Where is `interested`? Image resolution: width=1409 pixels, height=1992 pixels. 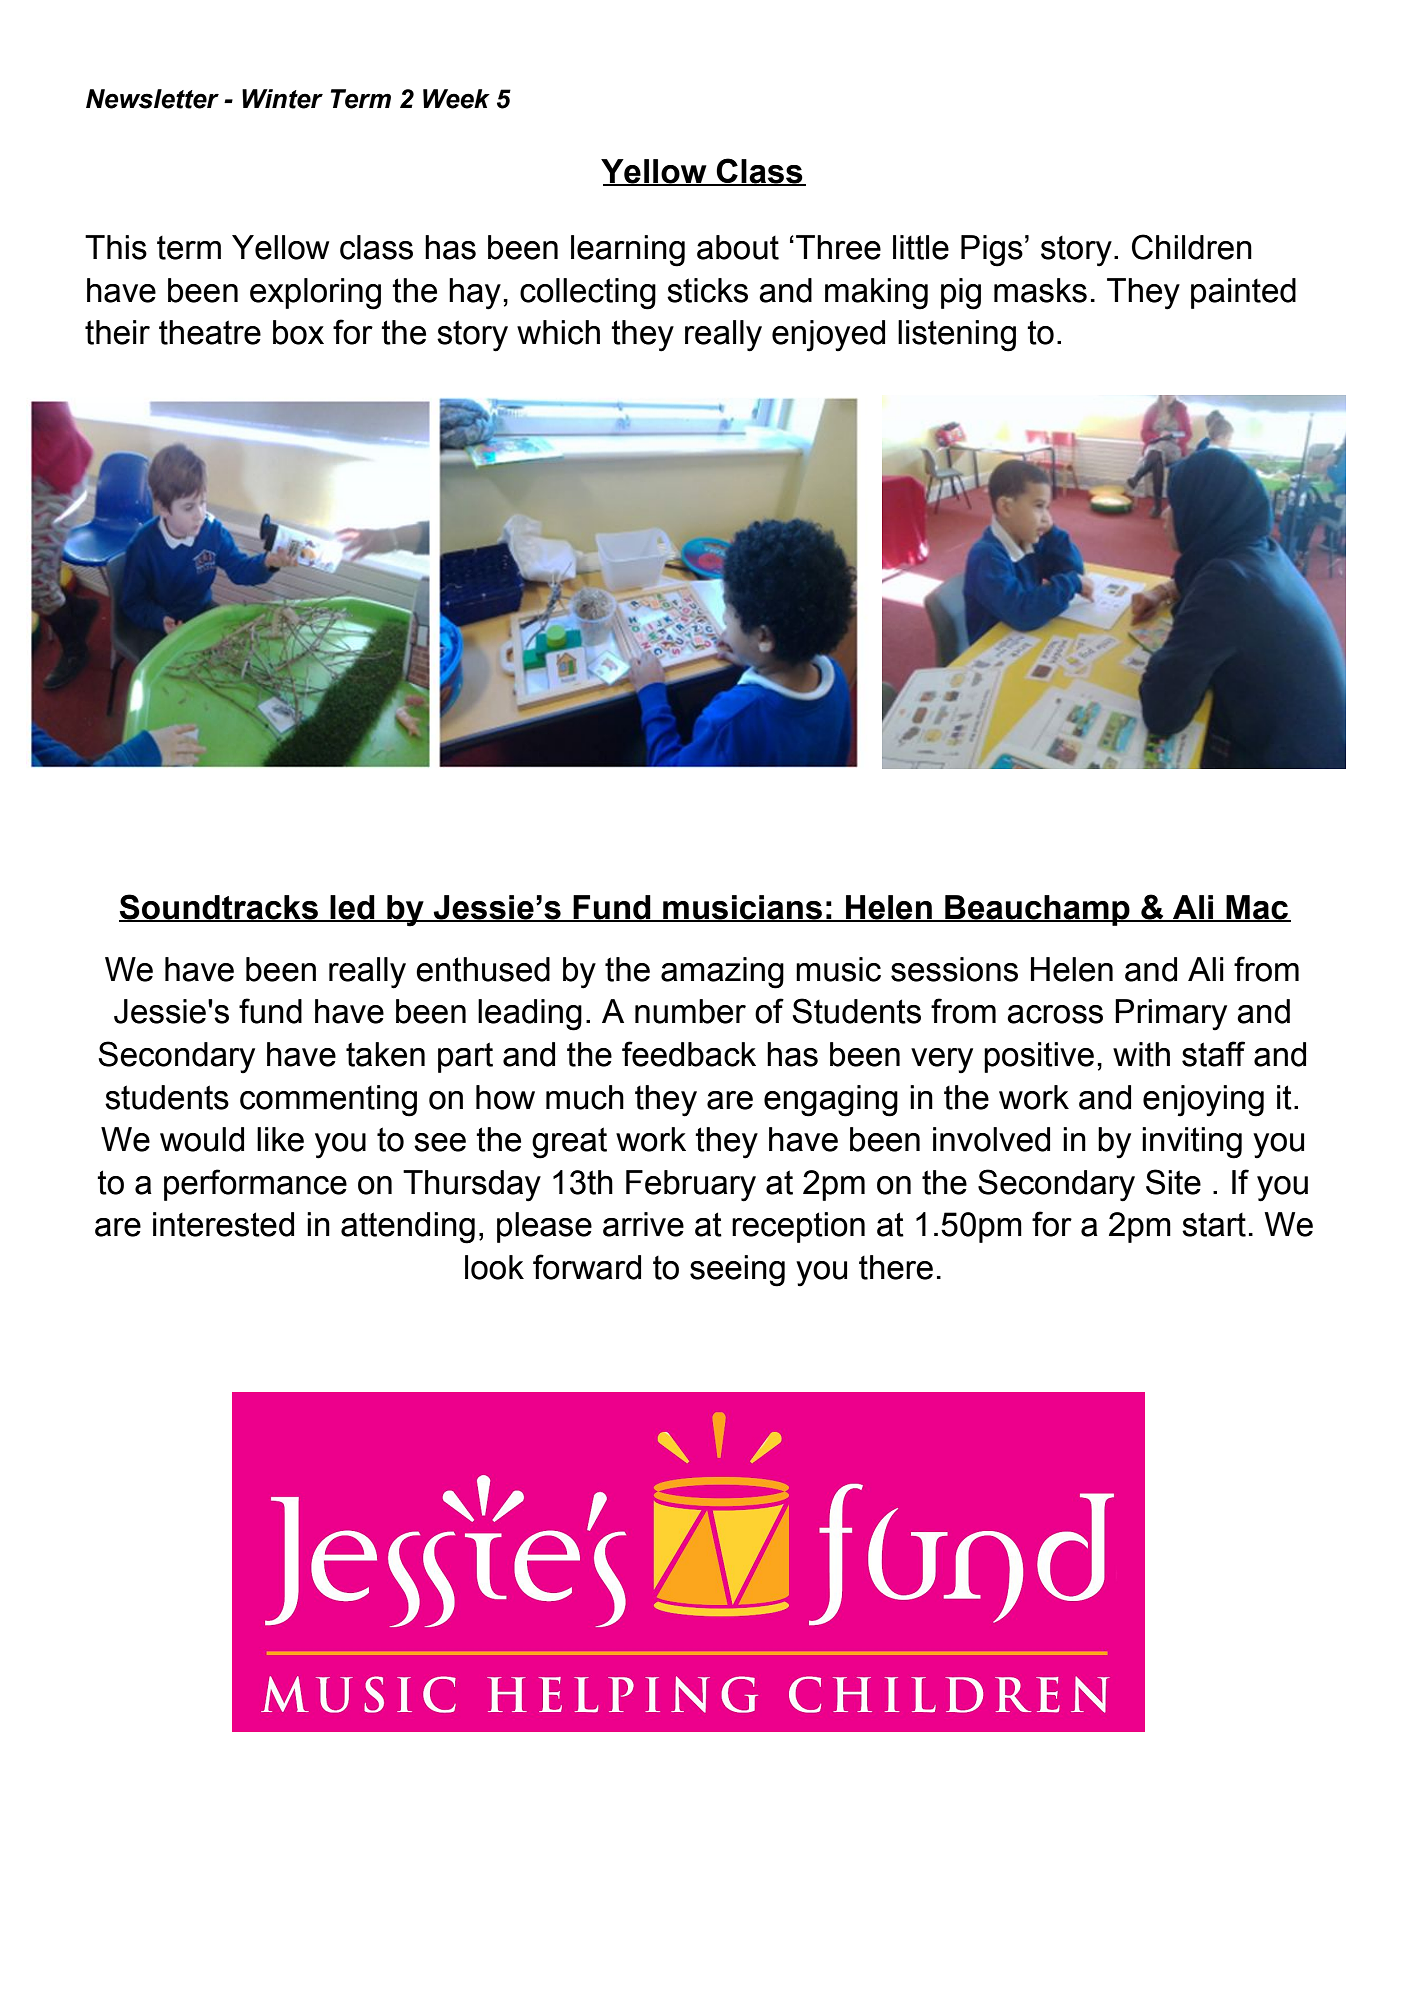
interested is located at coordinates (223, 1224).
